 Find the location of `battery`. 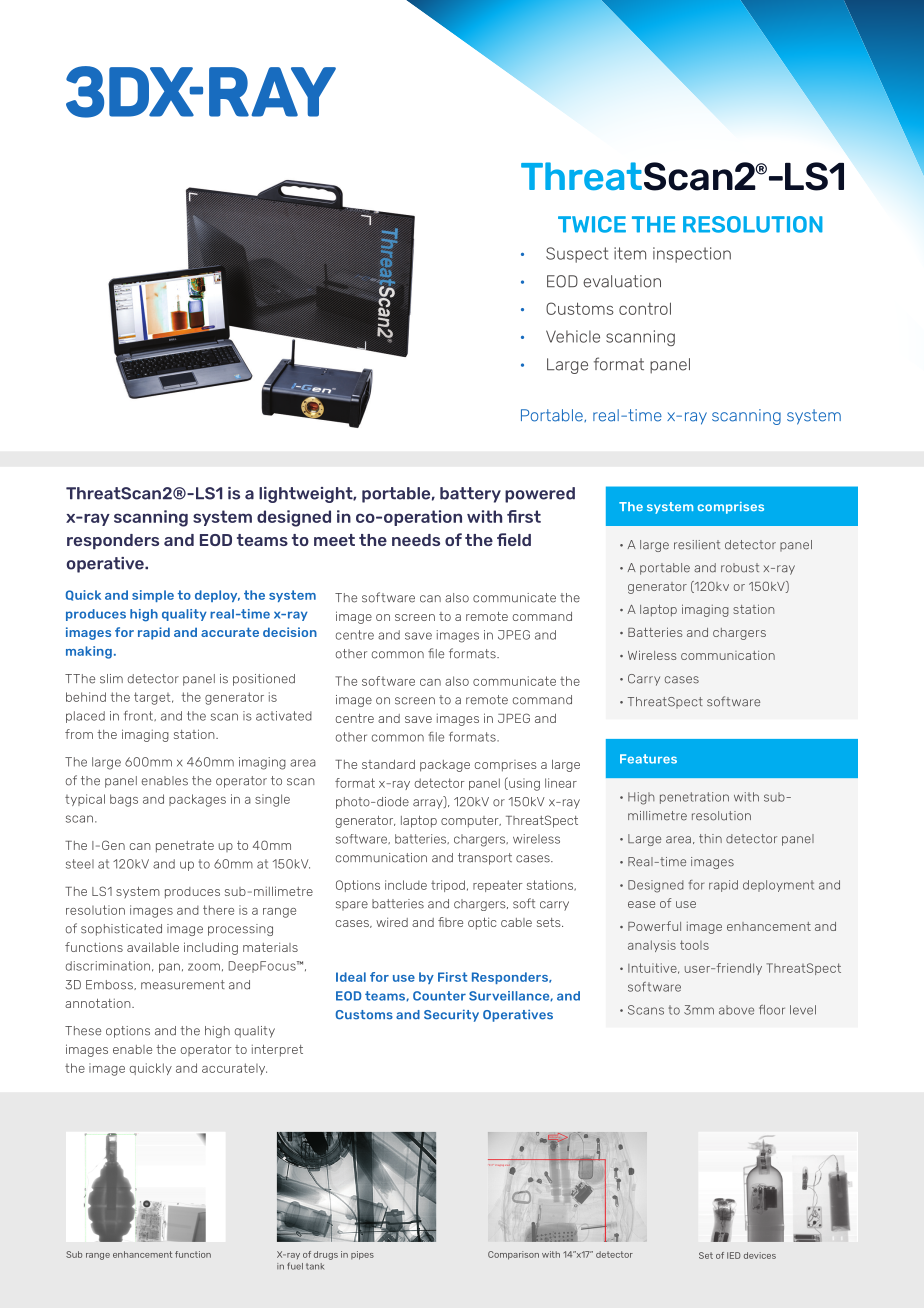

battery is located at coordinates (470, 495).
